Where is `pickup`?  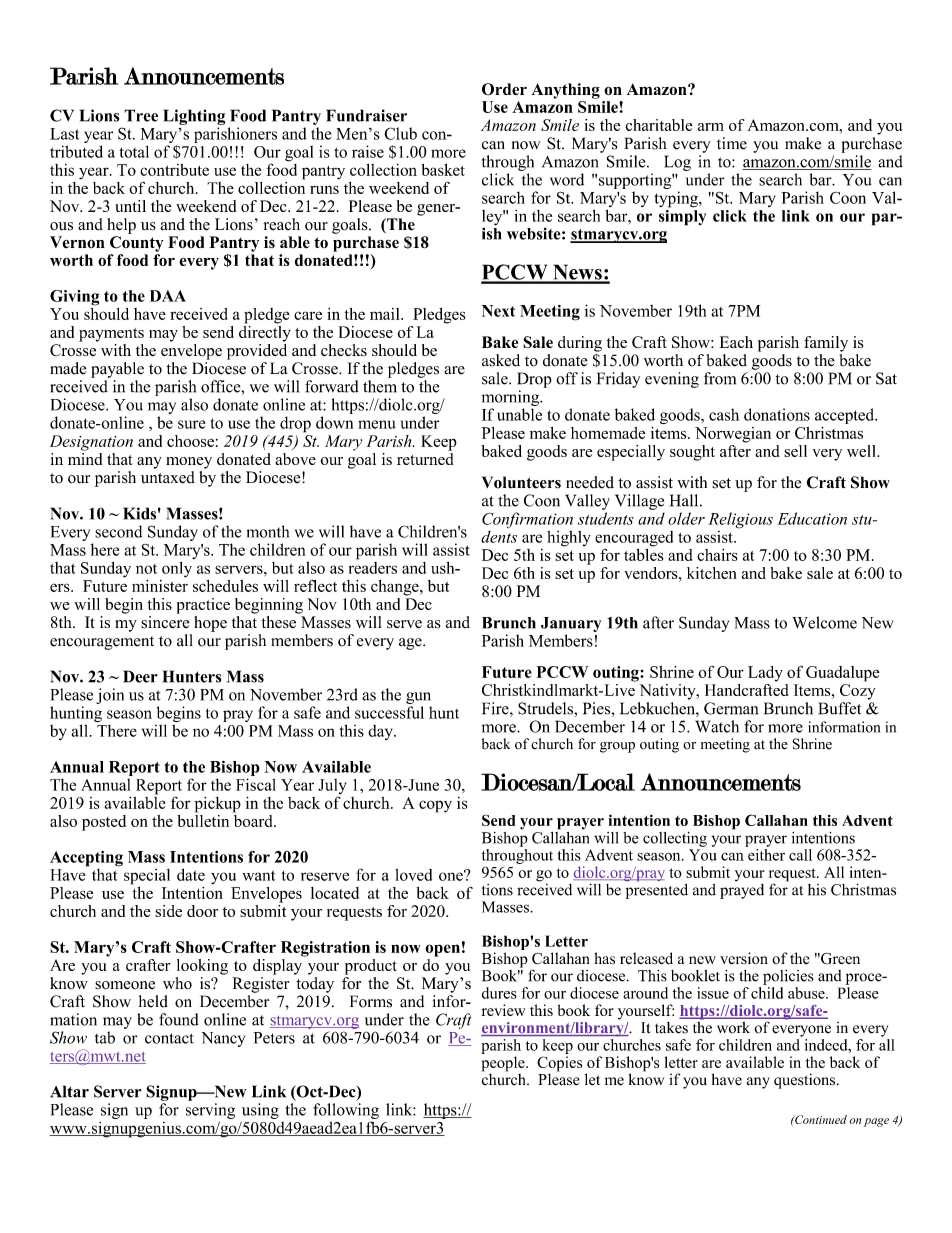
pickup is located at coordinates (218, 805).
